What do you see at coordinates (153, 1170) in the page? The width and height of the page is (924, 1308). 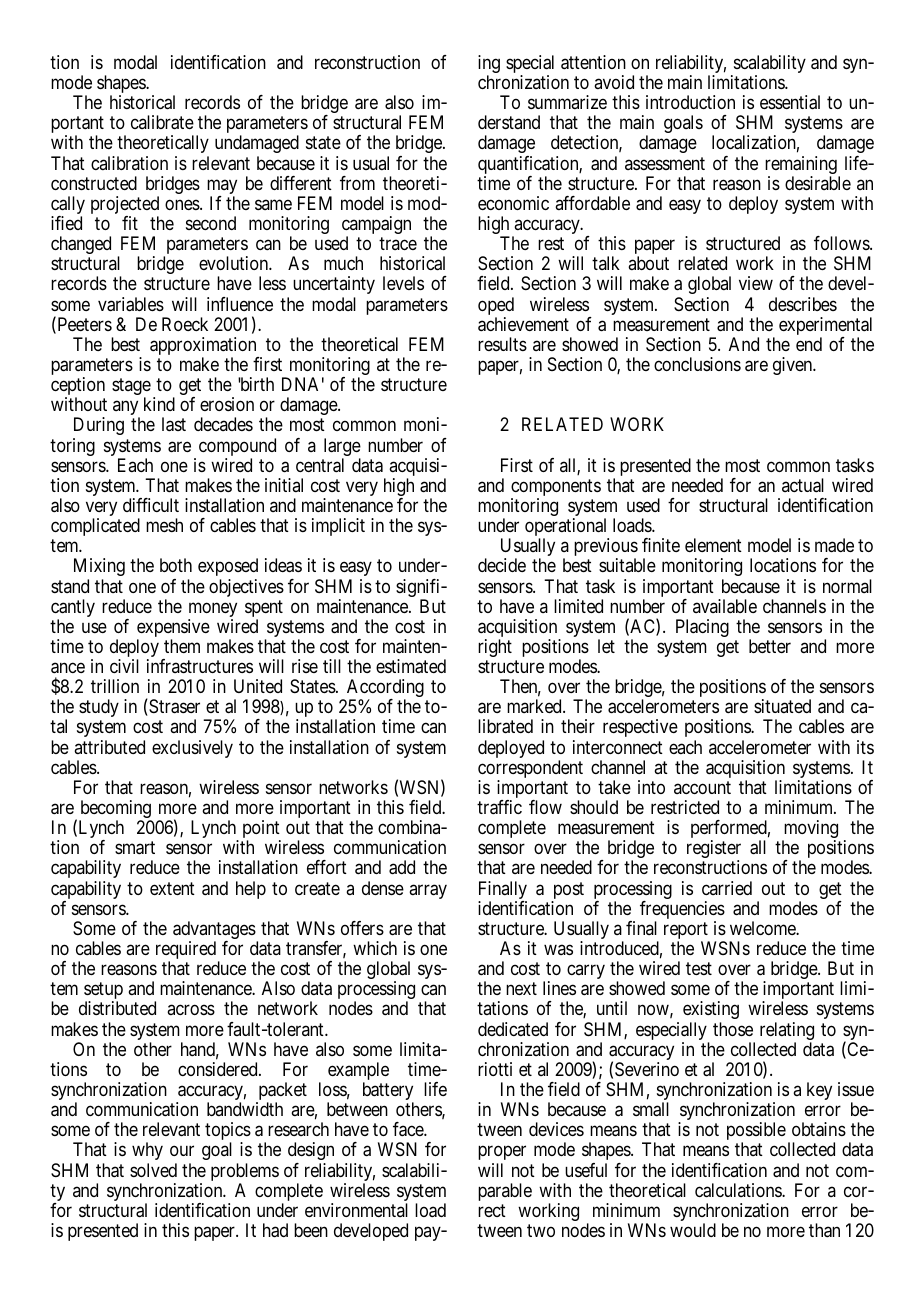 I see `solved` at bounding box center [153, 1170].
